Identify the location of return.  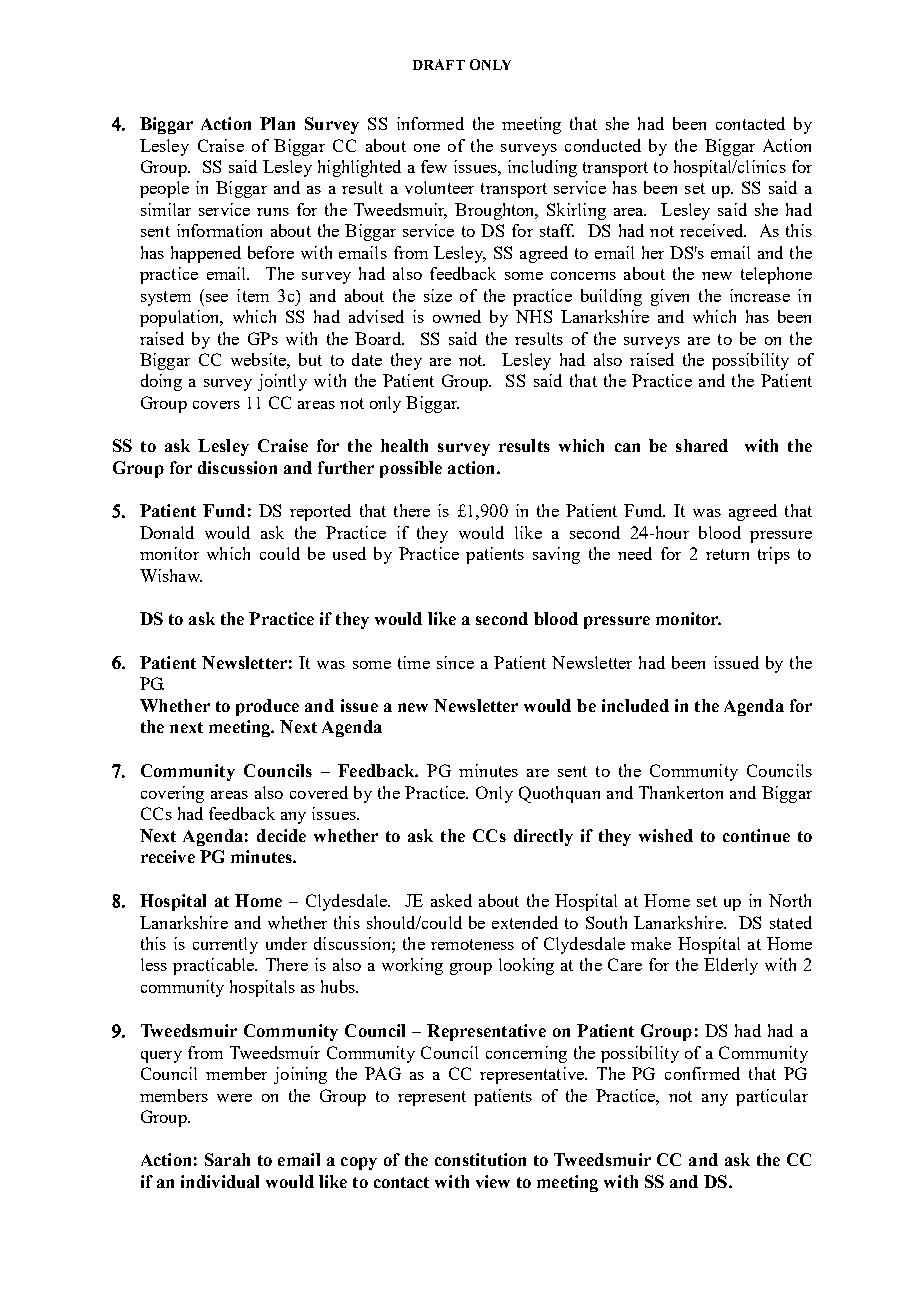
(727, 554).
